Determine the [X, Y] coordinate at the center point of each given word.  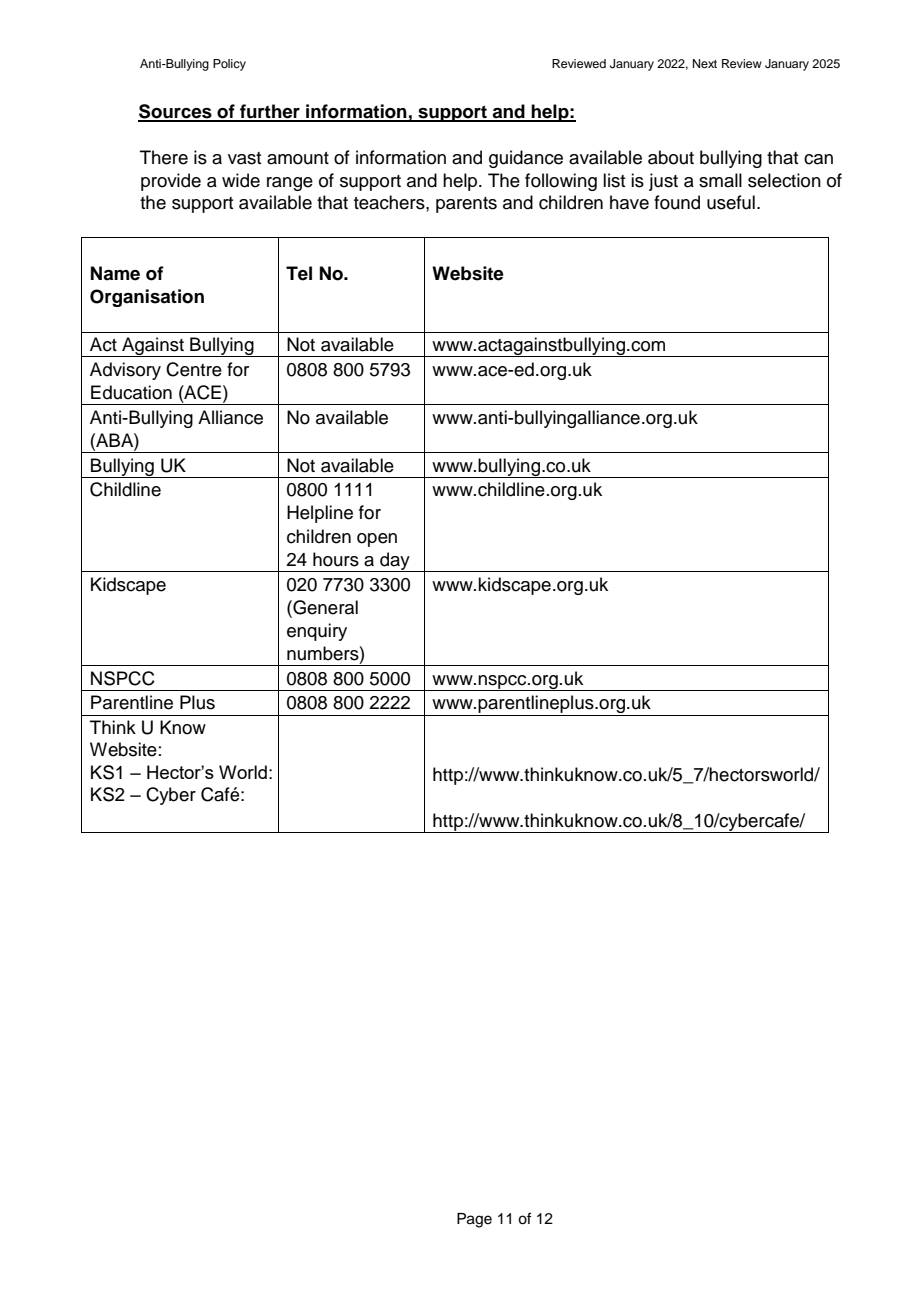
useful [731, 202]
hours [336, 559]
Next [705, 63]
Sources [176, 112]
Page [474, 1220]
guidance [526, 159]
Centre [194, 369]
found [677, 202]
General [324, 607]
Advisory [125, 371]
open [377, 540]
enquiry [317, 632]
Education [131, 392]
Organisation [147, 298]
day [395, 562]
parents [466, 205]
